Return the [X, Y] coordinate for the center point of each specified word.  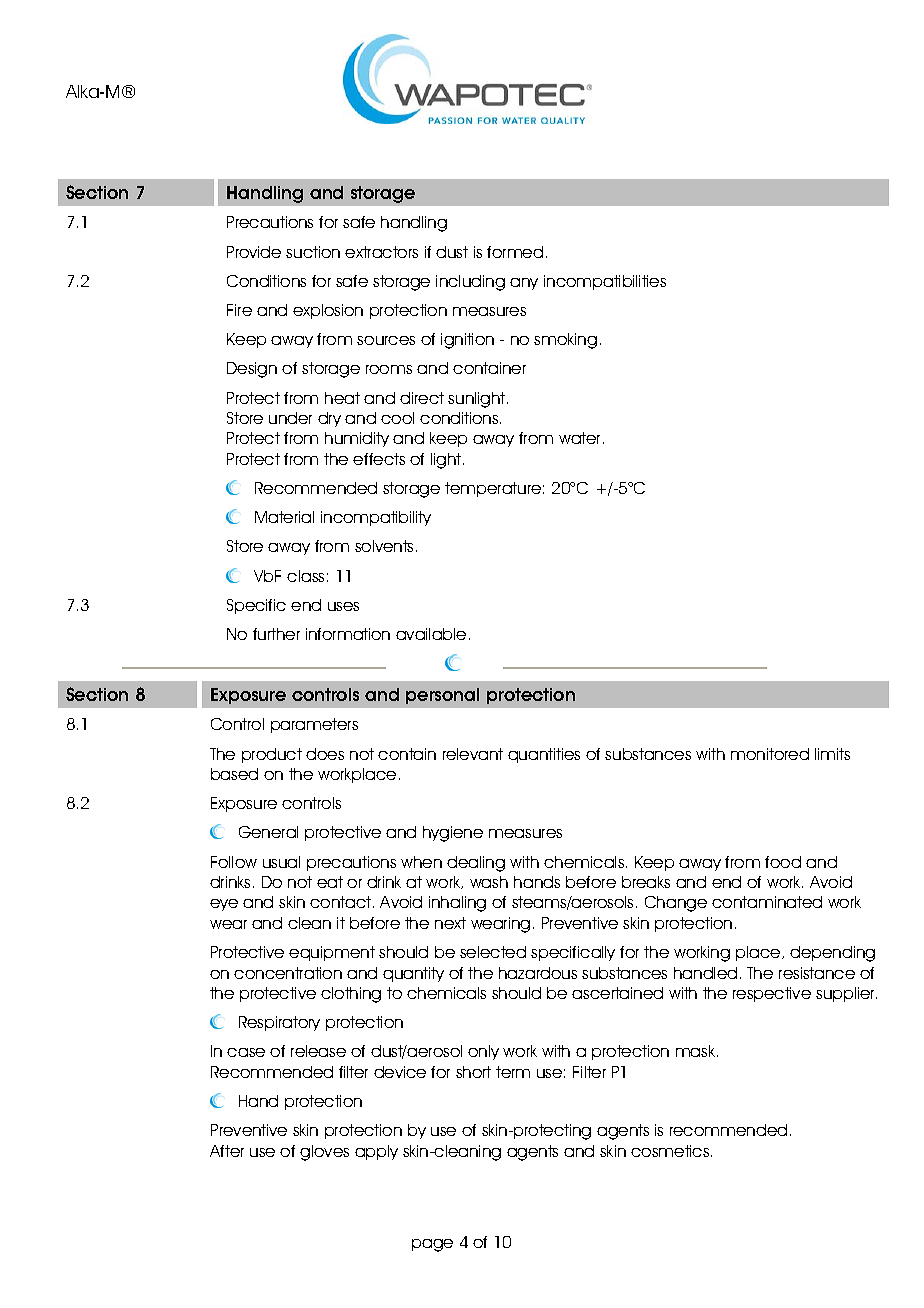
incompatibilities [605, 282]
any [524, 284]
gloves [324, 1153]
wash [489, 882]
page [432, 1245]
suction [313, 252]
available [431, 634]
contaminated [767, 902]
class [305, 576]
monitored [770, 754]
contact [342, 902]
